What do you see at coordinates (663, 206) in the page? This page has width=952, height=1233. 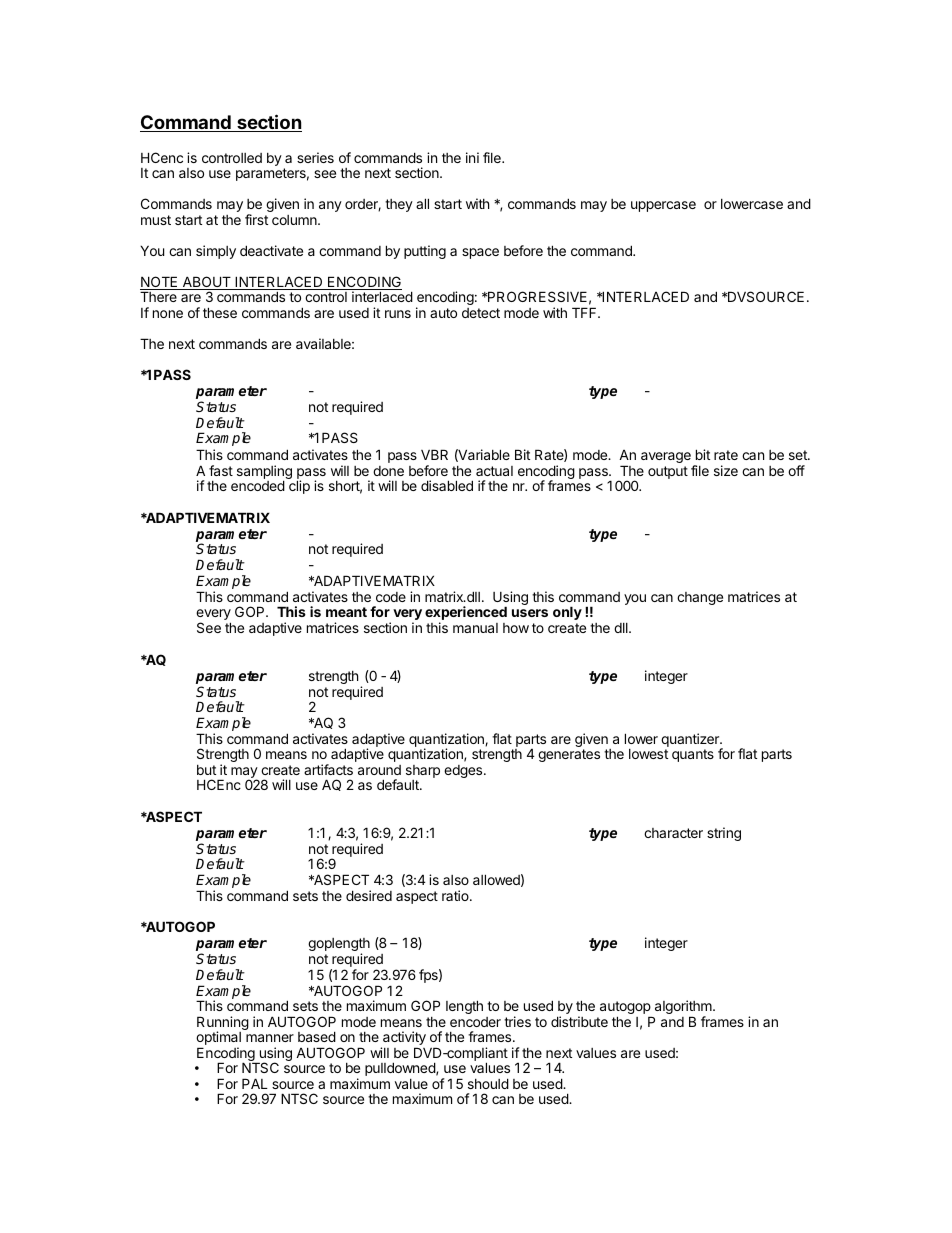 I see `uppercase` at bounding box center [663, 206].
